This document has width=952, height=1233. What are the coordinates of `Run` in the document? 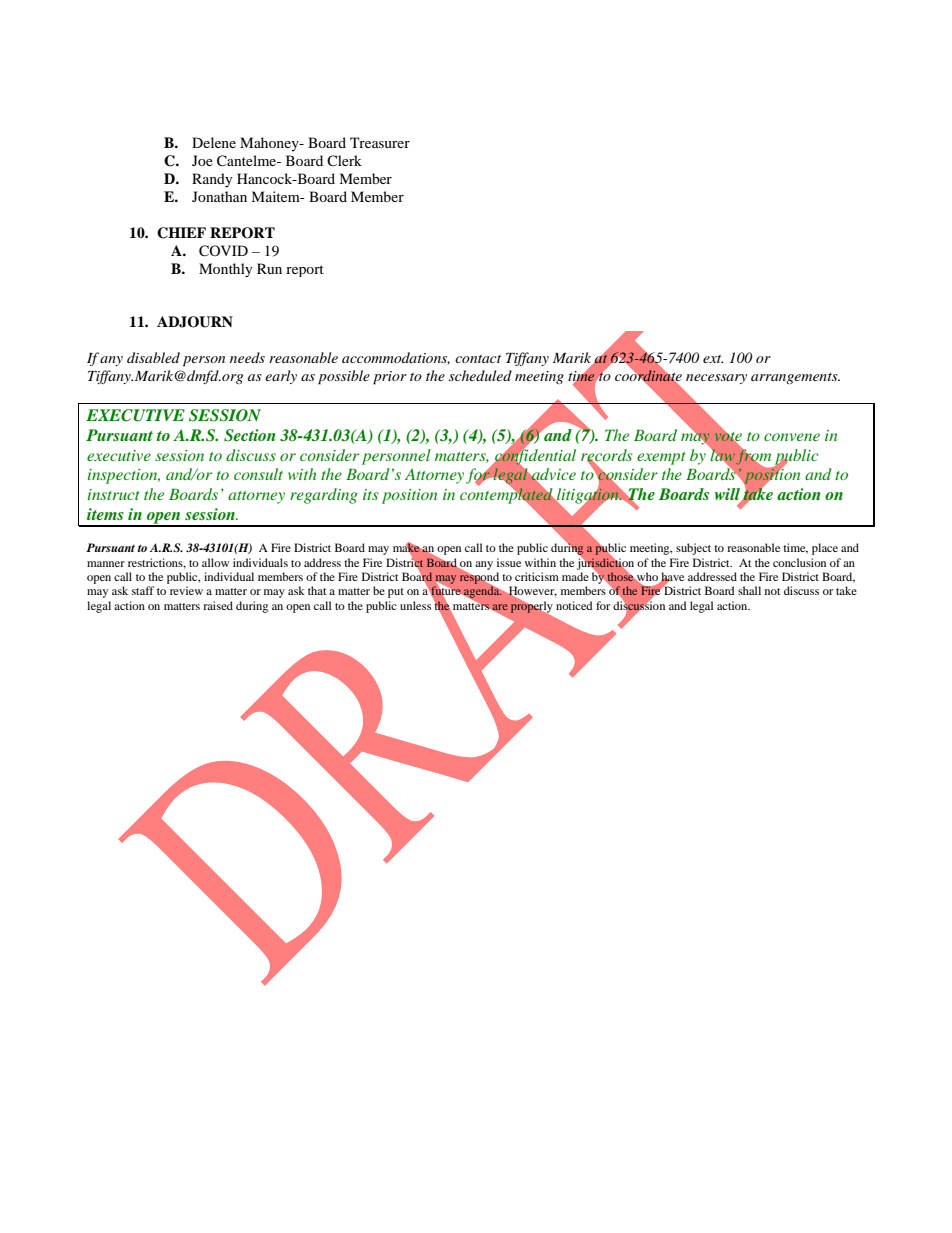 It's located at (269, 268).
